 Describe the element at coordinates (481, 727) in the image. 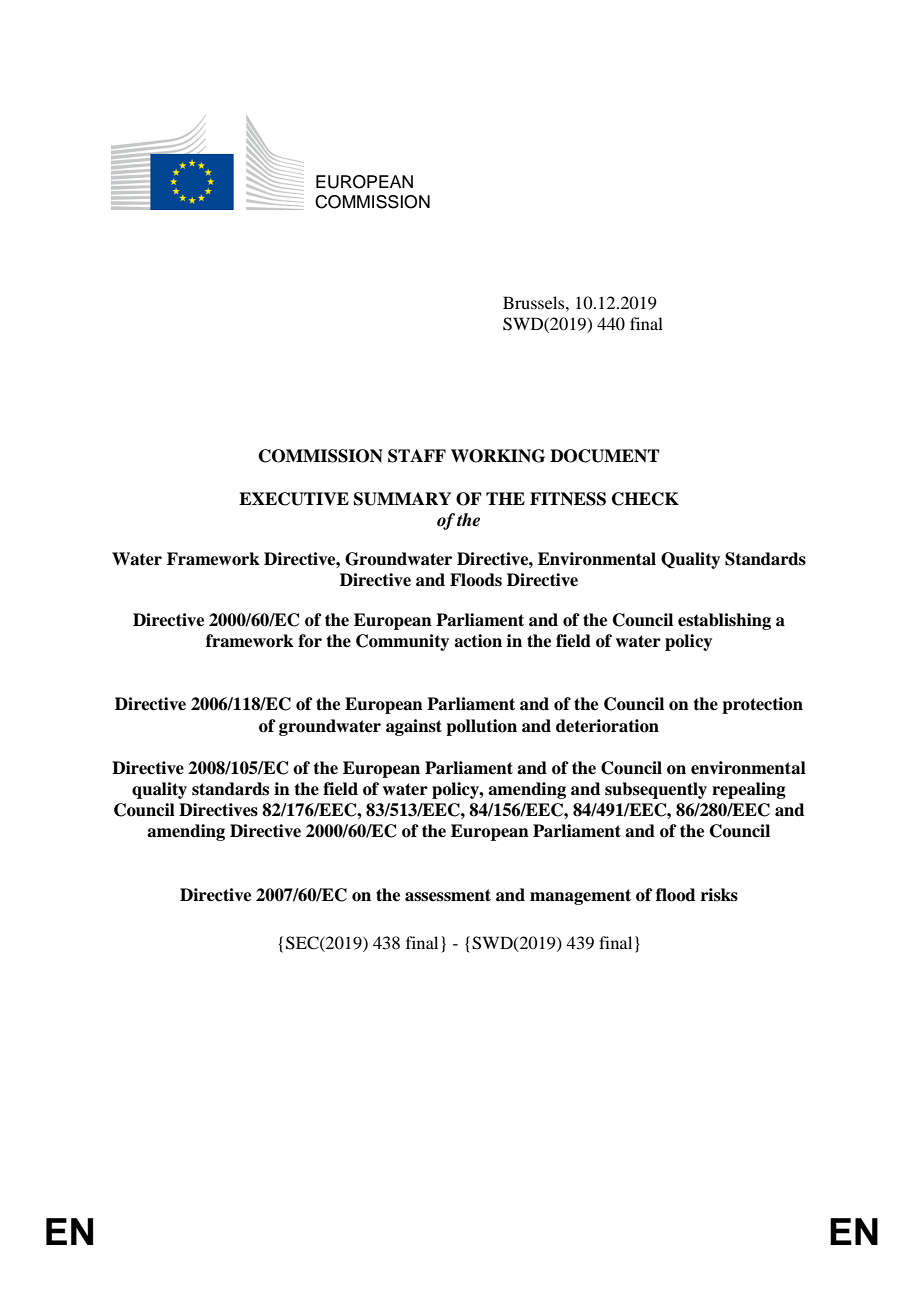

I see `pollution` at that location.
